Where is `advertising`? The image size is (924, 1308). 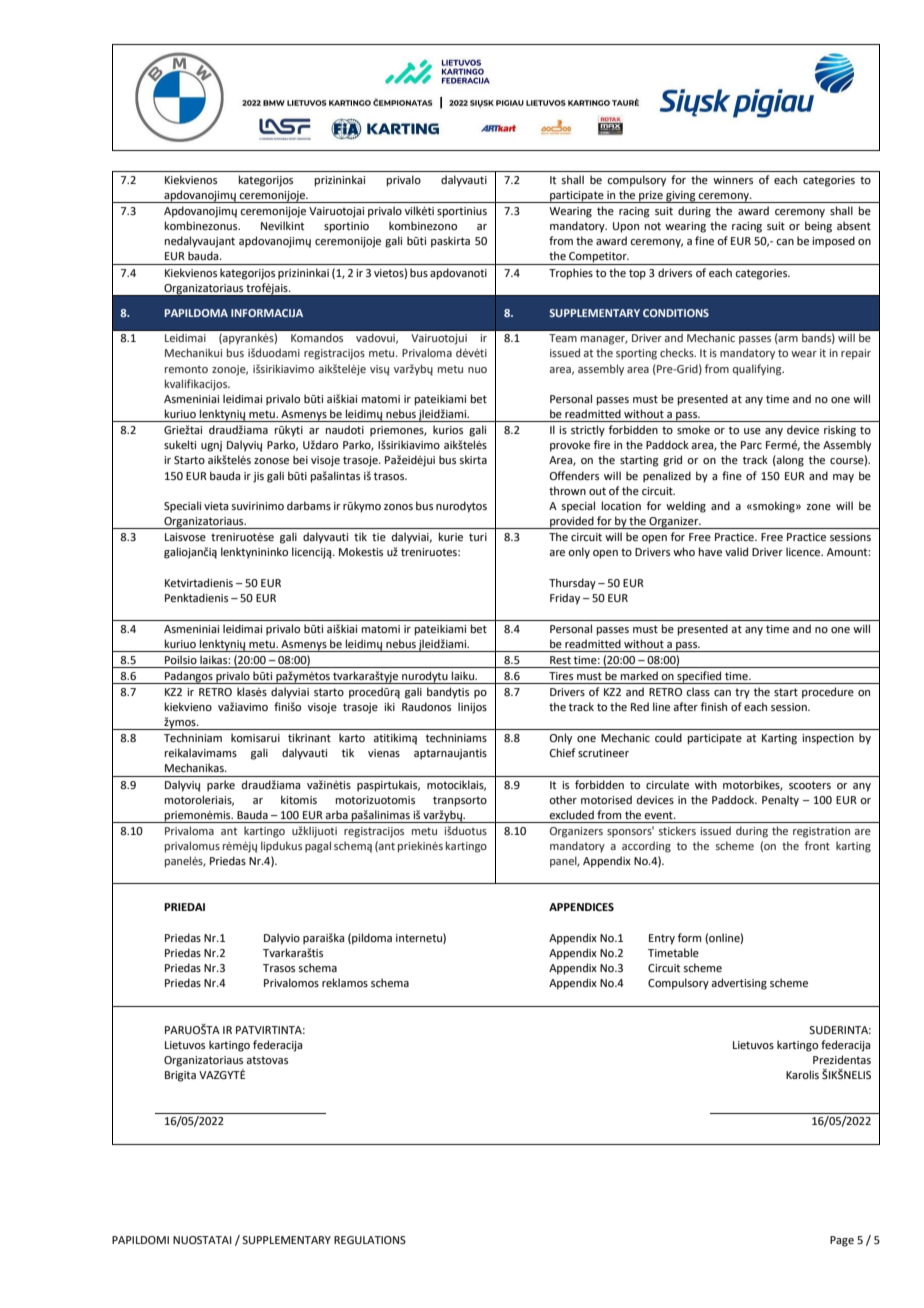 advertising is located at coordinates (739, 984).
